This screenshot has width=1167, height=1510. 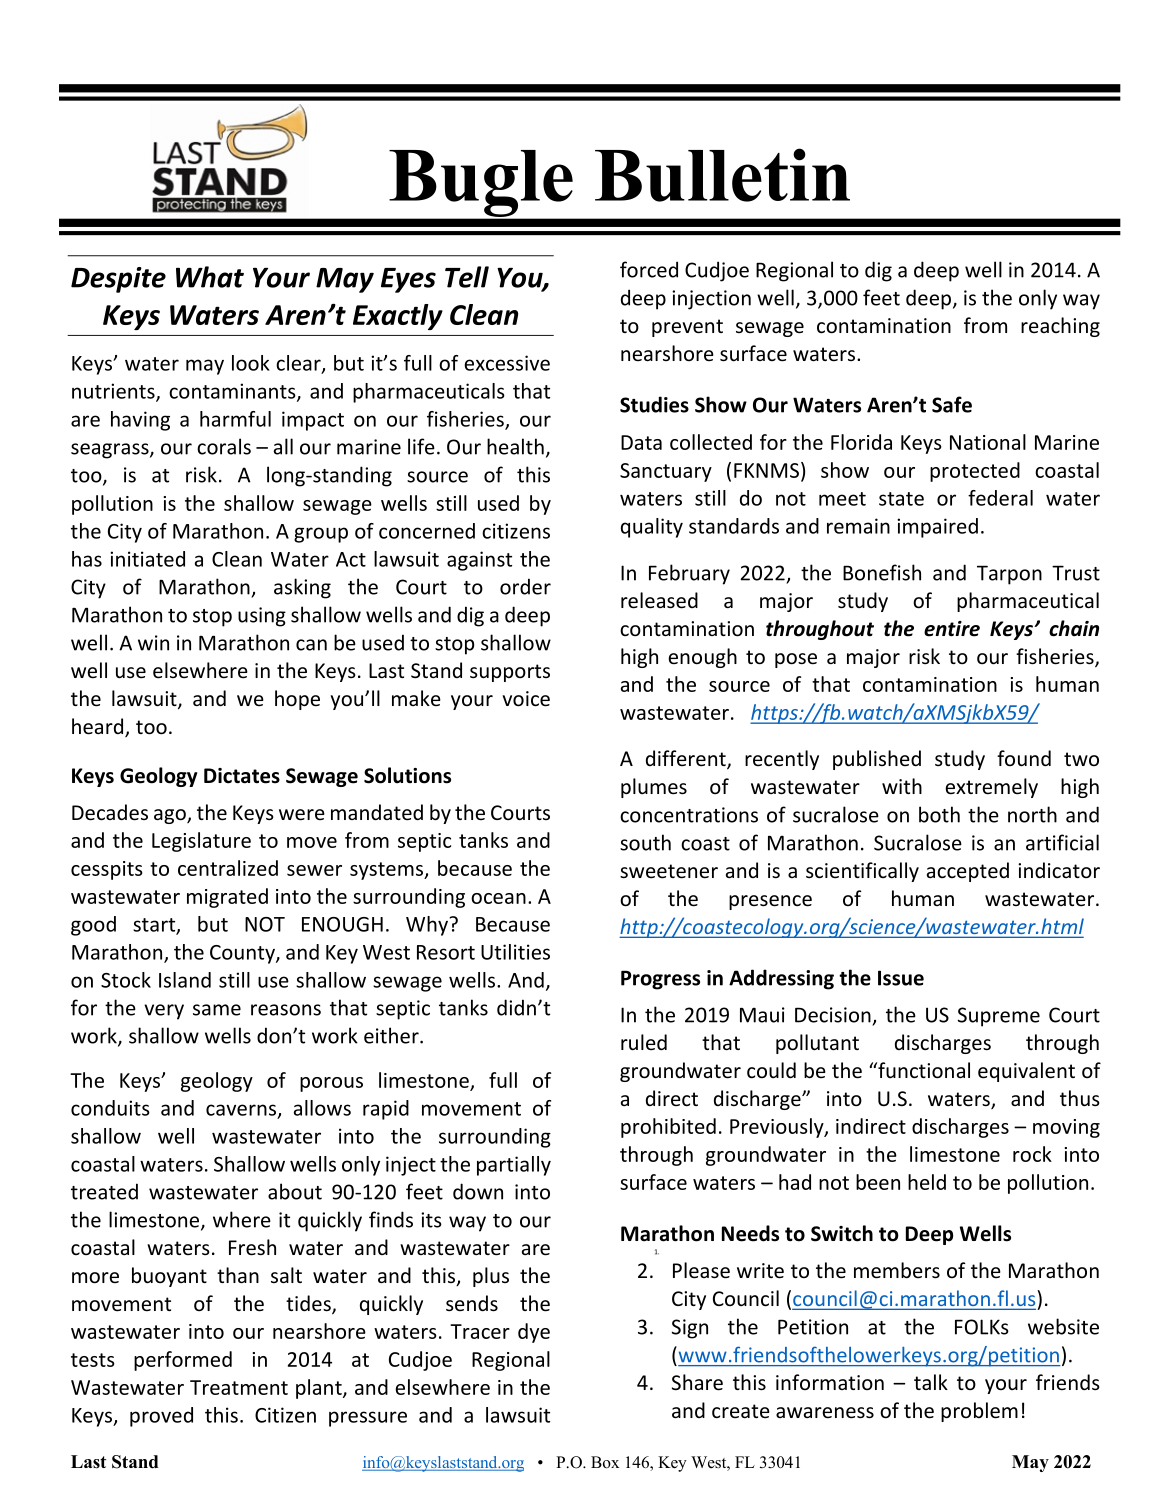 I want to click on quality, so click(x=652, y=528).
